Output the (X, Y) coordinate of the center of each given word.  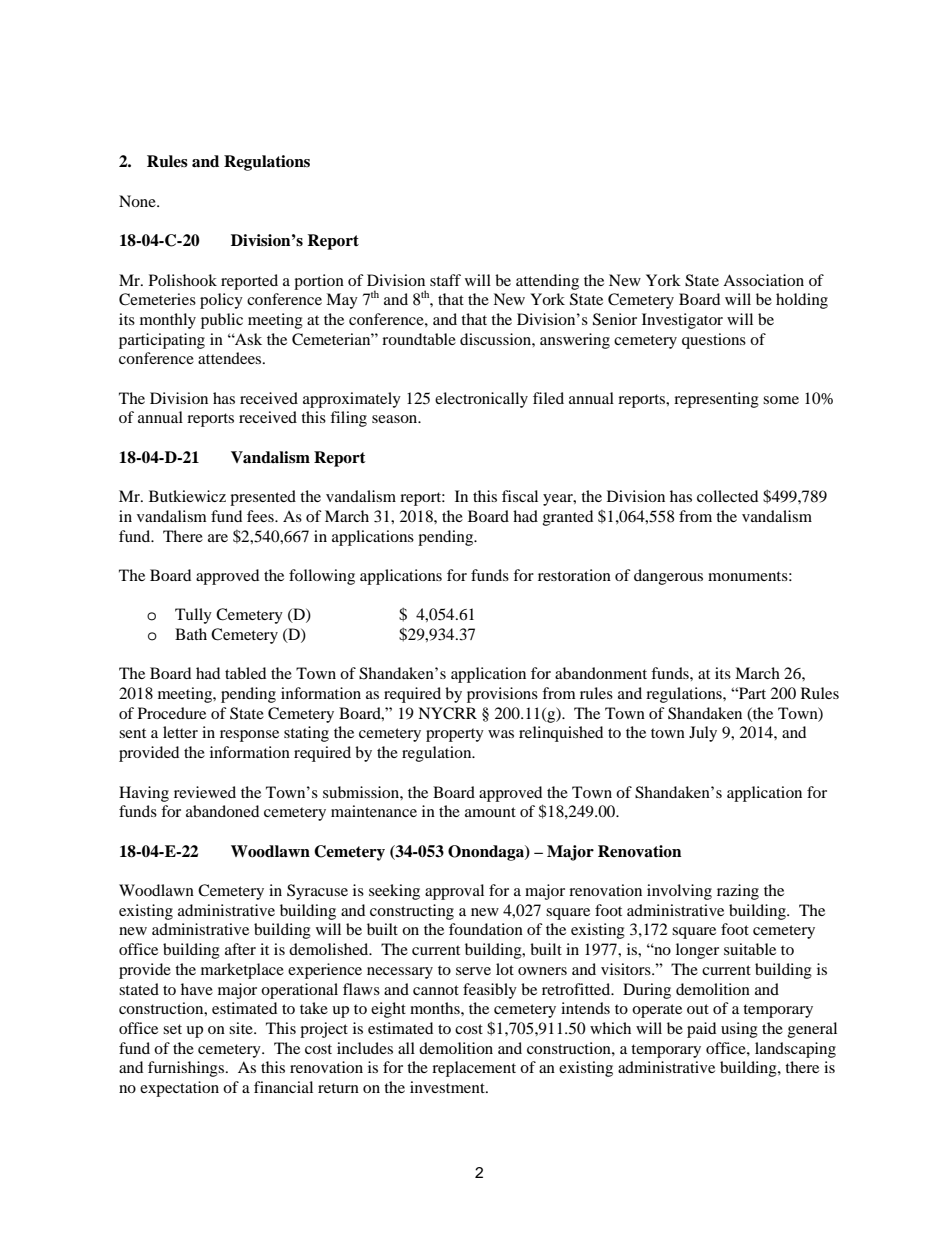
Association (763, 280)
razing (738, 892)
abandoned (222, 811)
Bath (191, 634)
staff (445, 280)
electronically (481, 400)
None (138, 201)
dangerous (668, 577)
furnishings (187, 1069)
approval (454, 892)
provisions (502, 695)
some (781, 400)
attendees (231, 358)
